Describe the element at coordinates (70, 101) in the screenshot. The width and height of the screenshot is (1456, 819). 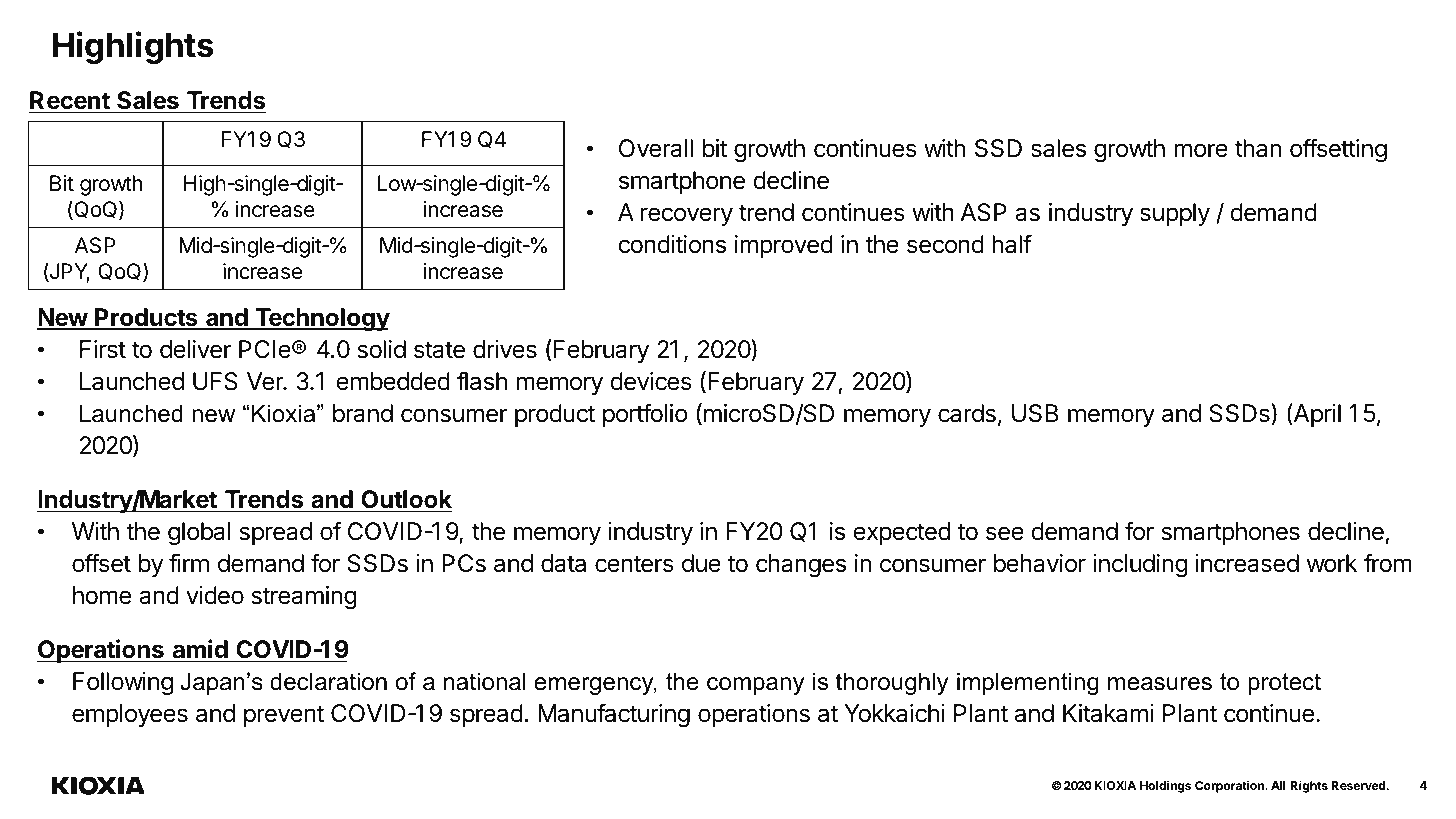
I see `Recent` at that location.
